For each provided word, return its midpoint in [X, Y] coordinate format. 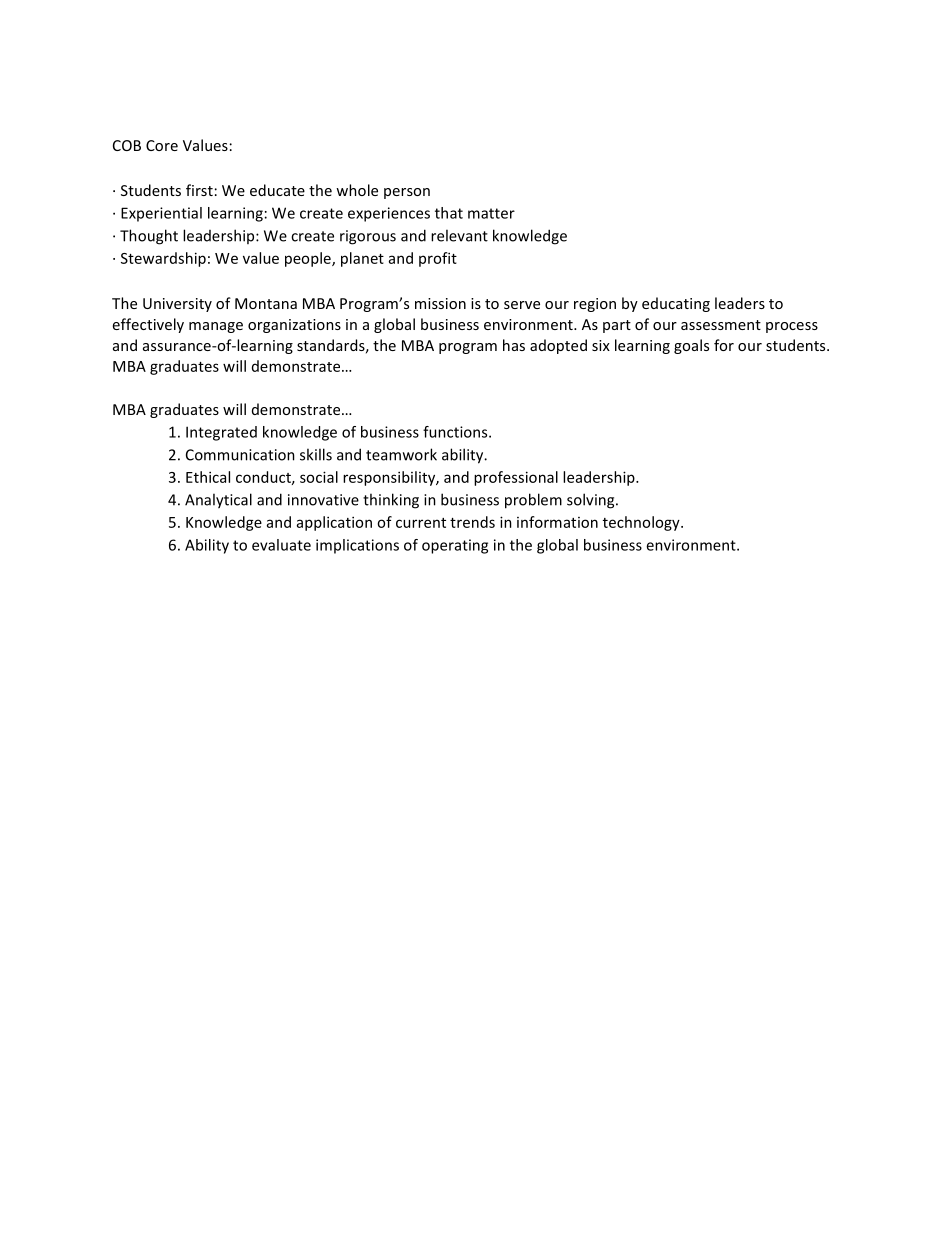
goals [691, 346]
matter [491, 213]
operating [455, 546]
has [514, 345]
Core [162, 145]
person [407, 193]
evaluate [281, 545]
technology [642, 523]
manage [216, 327]
